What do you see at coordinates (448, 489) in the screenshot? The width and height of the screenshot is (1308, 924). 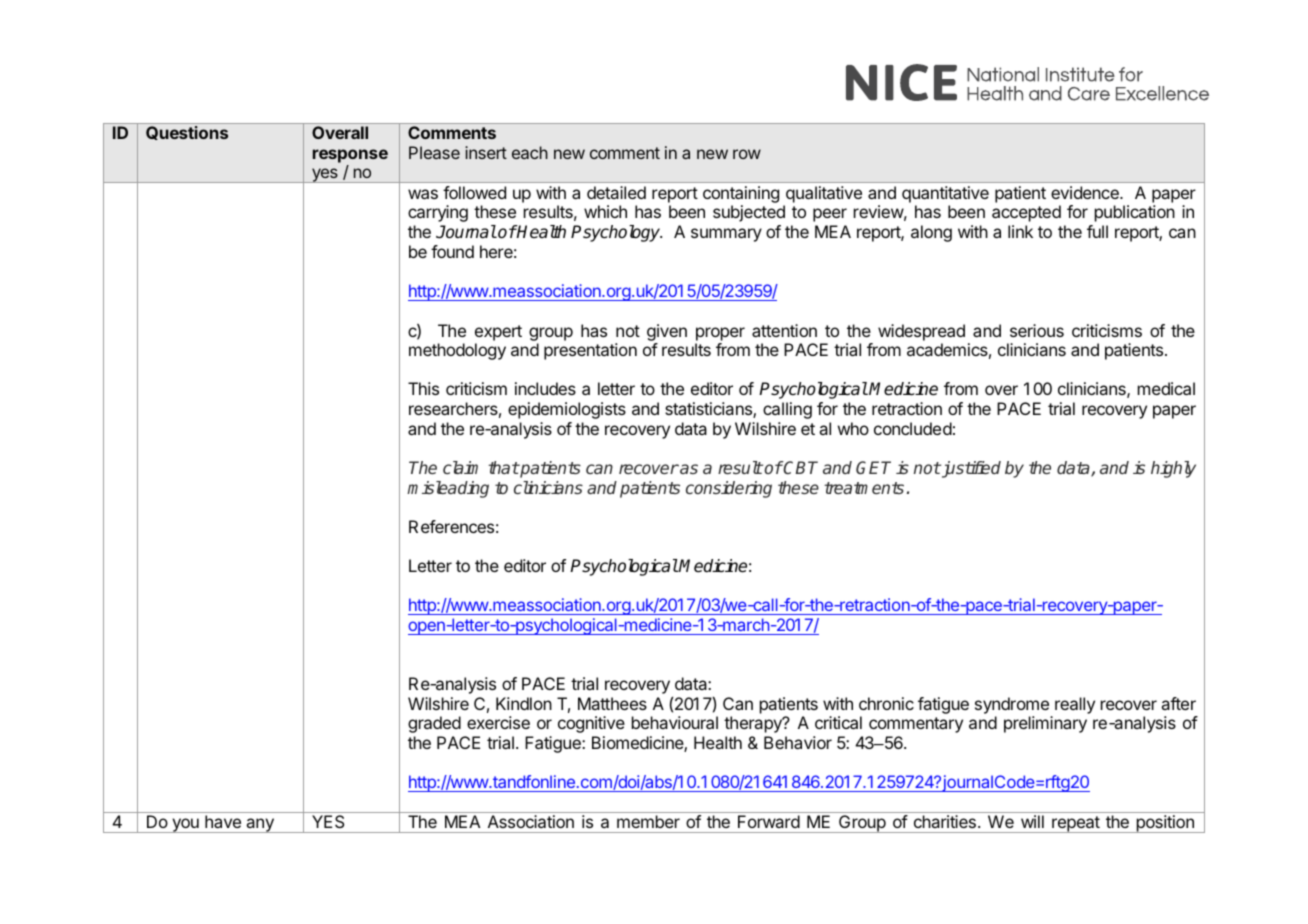 I see `misleading` at bounding box center [448, 489].
